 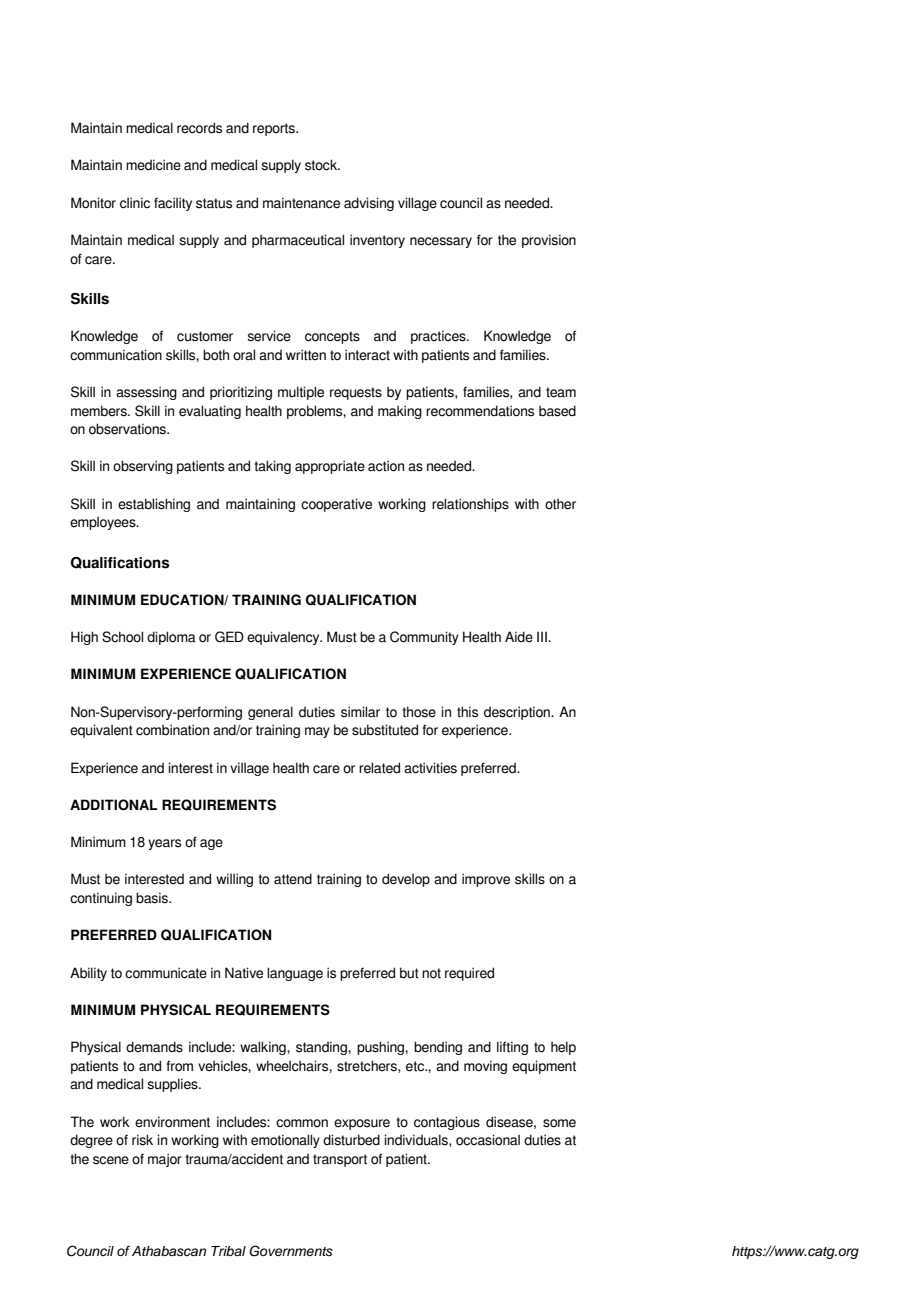 I want to click on description, so click(x=518, y=713).
